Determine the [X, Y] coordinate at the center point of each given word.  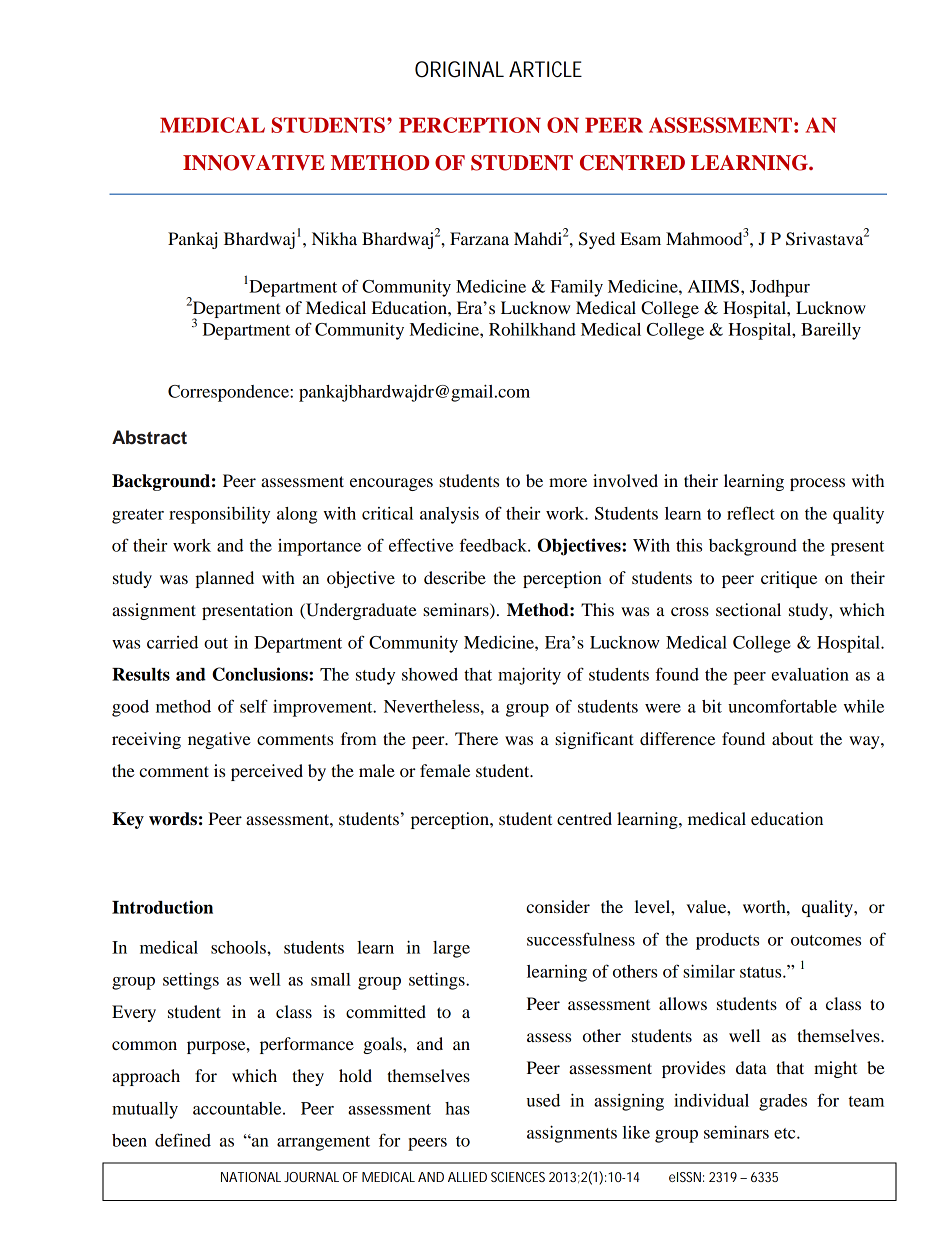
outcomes [826, 940]
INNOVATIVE [254, 163]
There [476, 738]
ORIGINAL [459, 69]
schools [239, 947]
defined [183, 1140]
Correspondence [229, 393]
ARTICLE [545, 69]
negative [219, 740]
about [792, 738]
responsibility [219, 515]
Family [577, 288]
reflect [751, 513]
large [451, 949]
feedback [494, 545]
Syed [597, 240]
